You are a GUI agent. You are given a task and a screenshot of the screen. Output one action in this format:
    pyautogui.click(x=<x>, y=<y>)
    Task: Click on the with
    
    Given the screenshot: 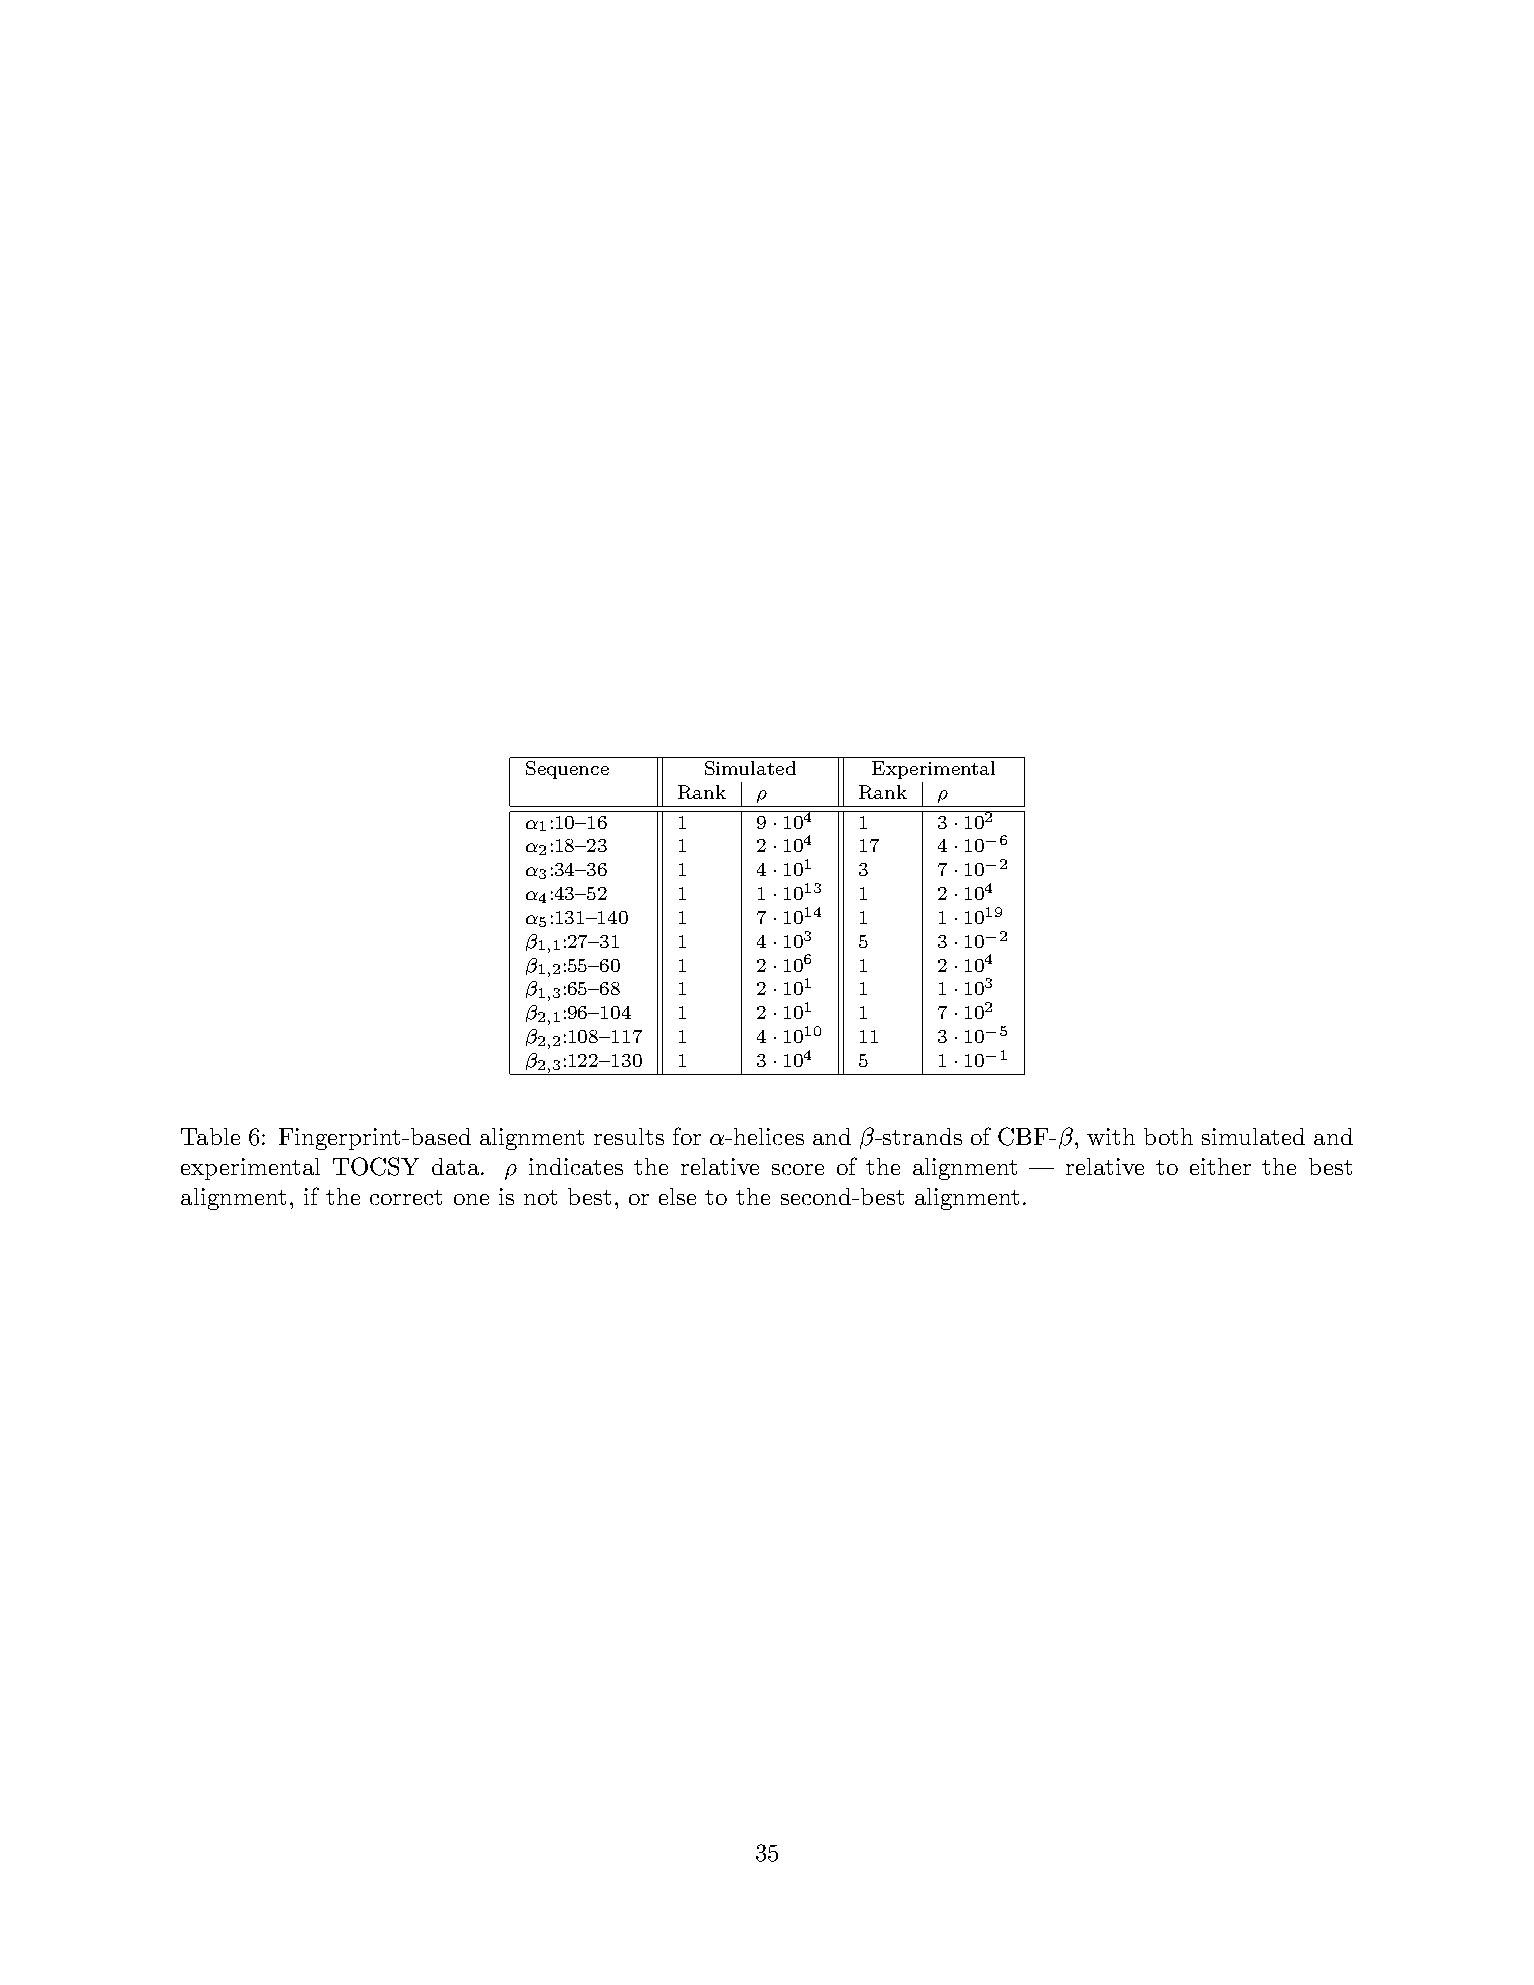 What is the action you would take?
    pyautogui.click(x=1111, y=1136)
